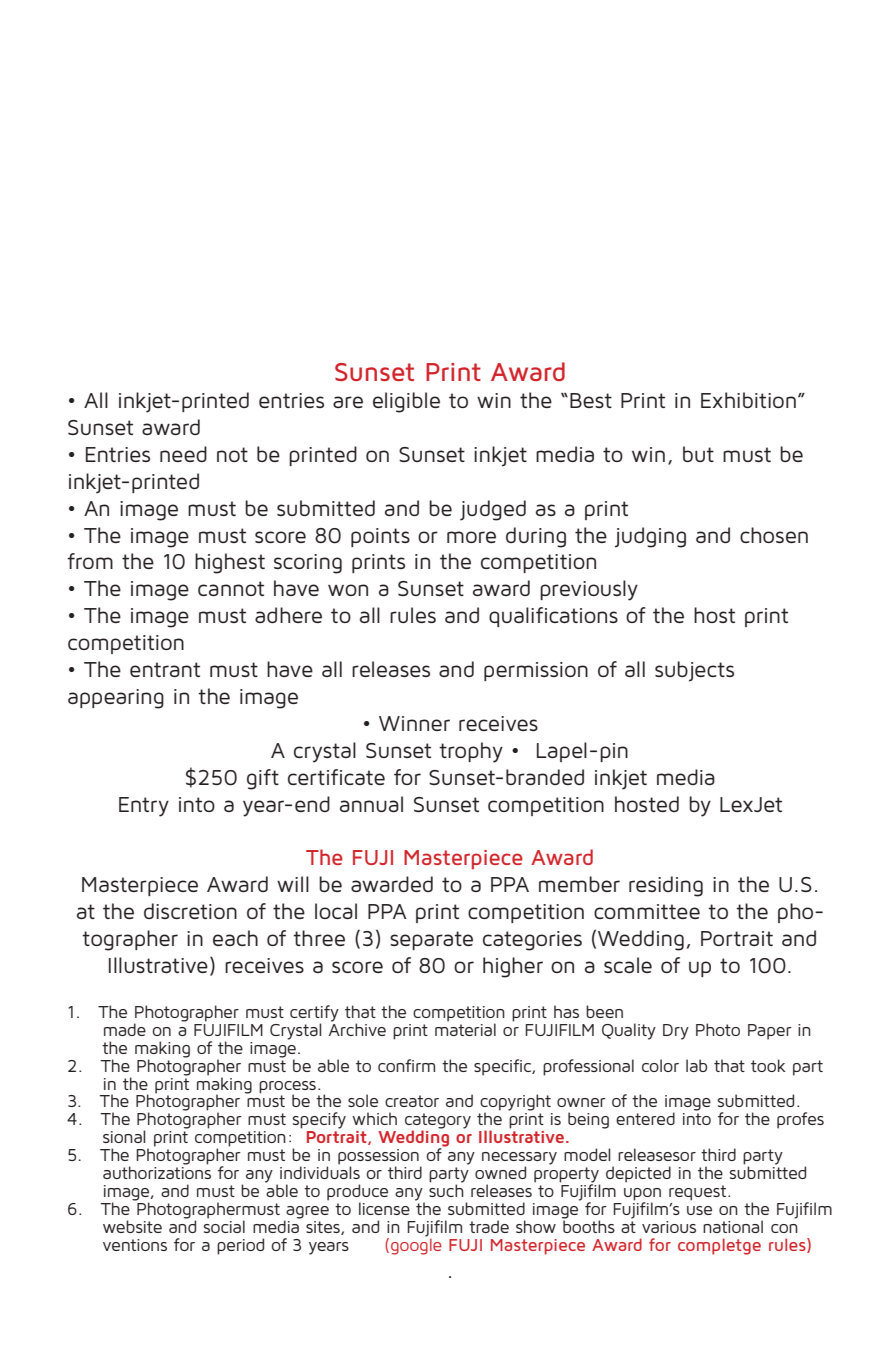 This screenshot has width=887, height=1372. Describe the element at coordinates (431, 940) in the screenshot. I see `separate` at that location.
